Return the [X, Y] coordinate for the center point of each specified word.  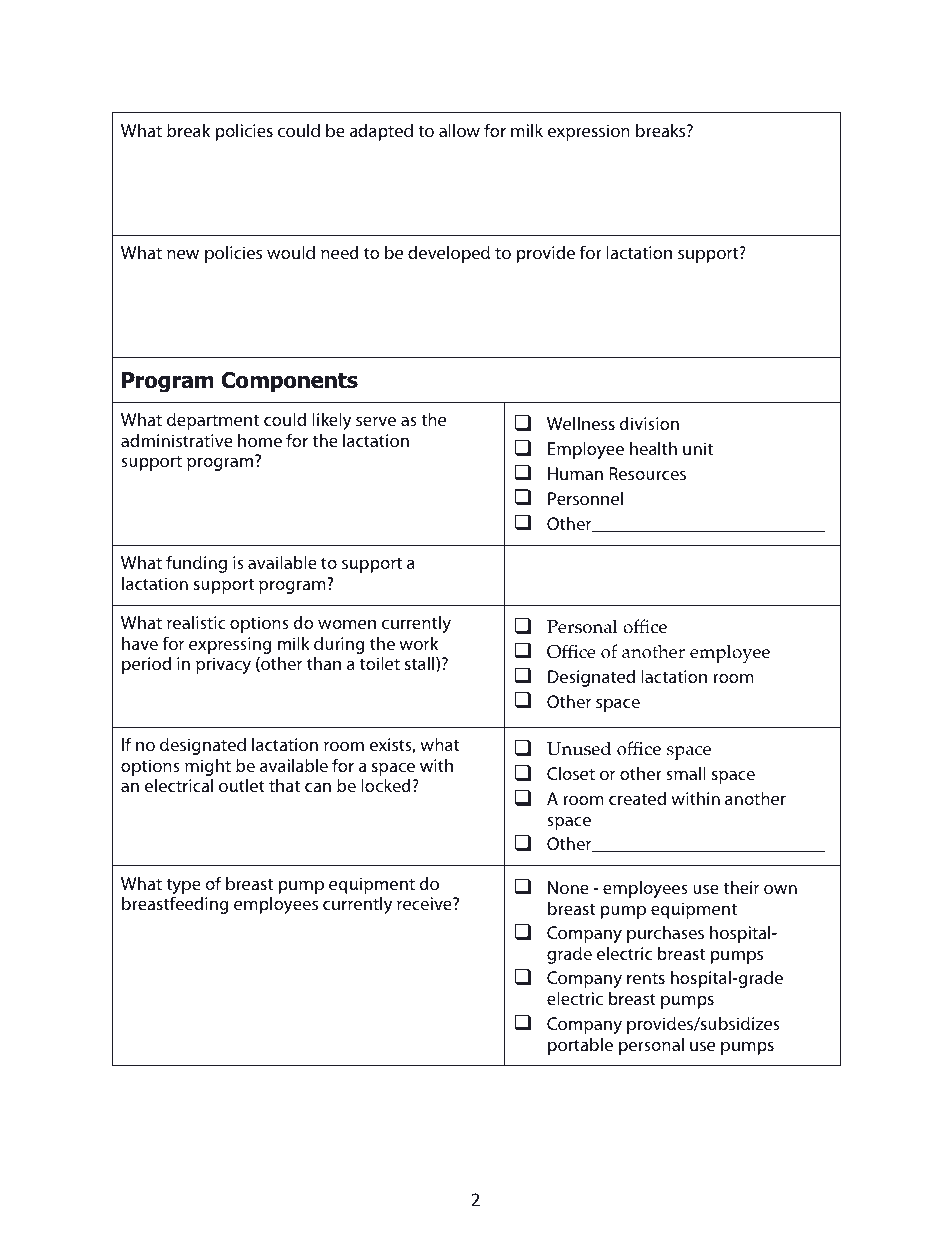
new [183, 254]
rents [646, 978]
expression [589, 132]
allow [459, 130]
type [184, 888]
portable [580, 1046]
